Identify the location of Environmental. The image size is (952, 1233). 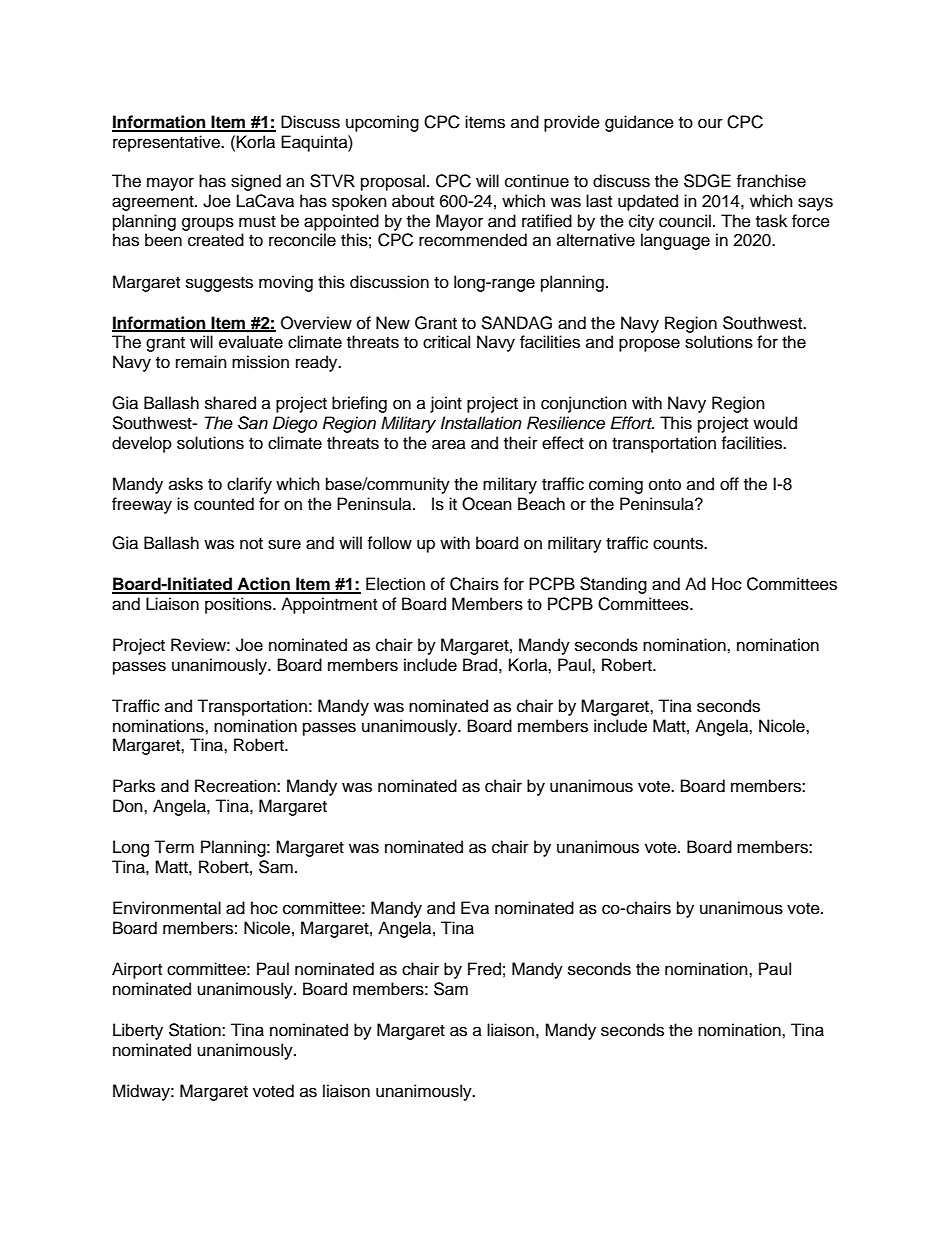
(167, 908).
